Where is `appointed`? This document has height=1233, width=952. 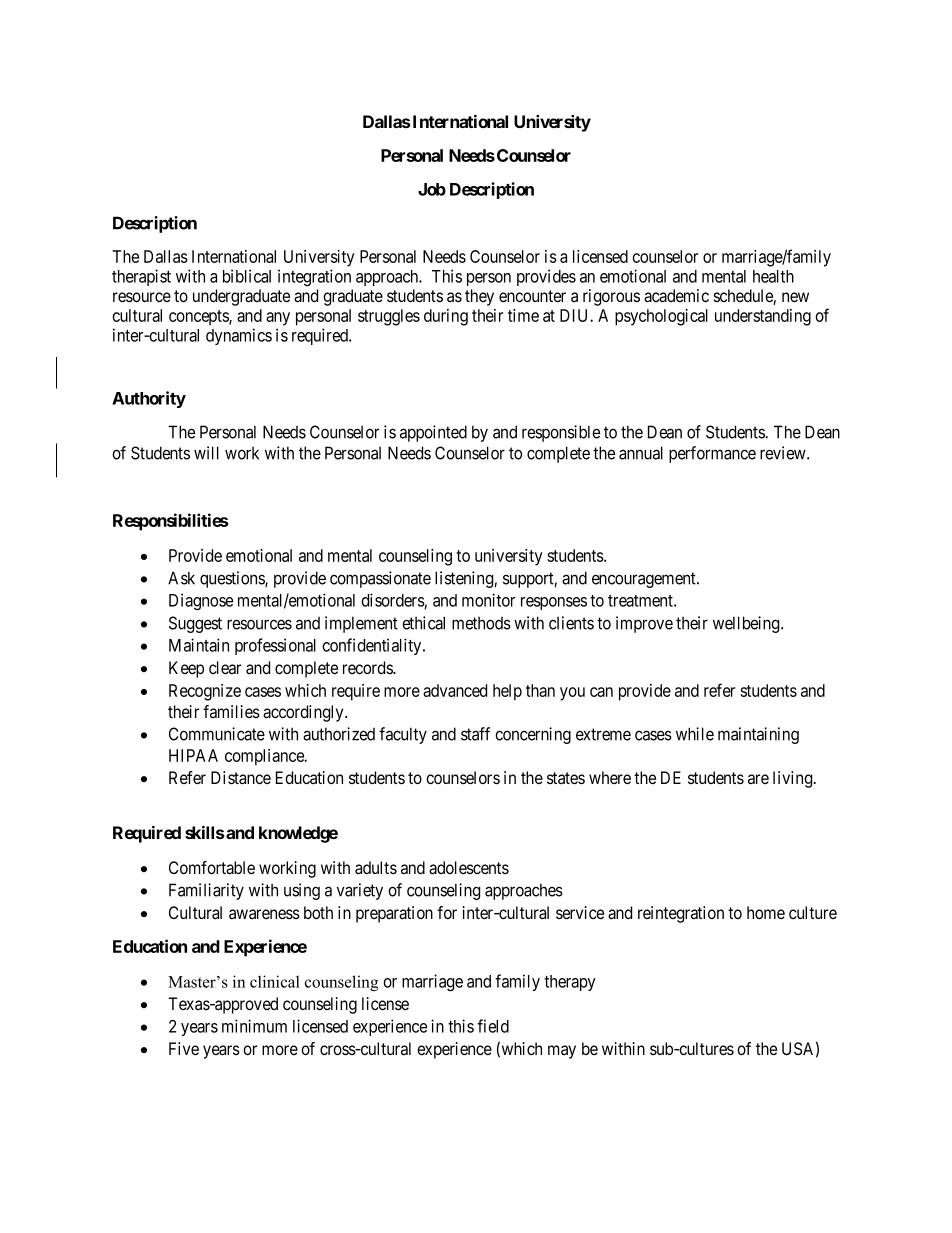
appointed is located at coordinates (433, 433).
